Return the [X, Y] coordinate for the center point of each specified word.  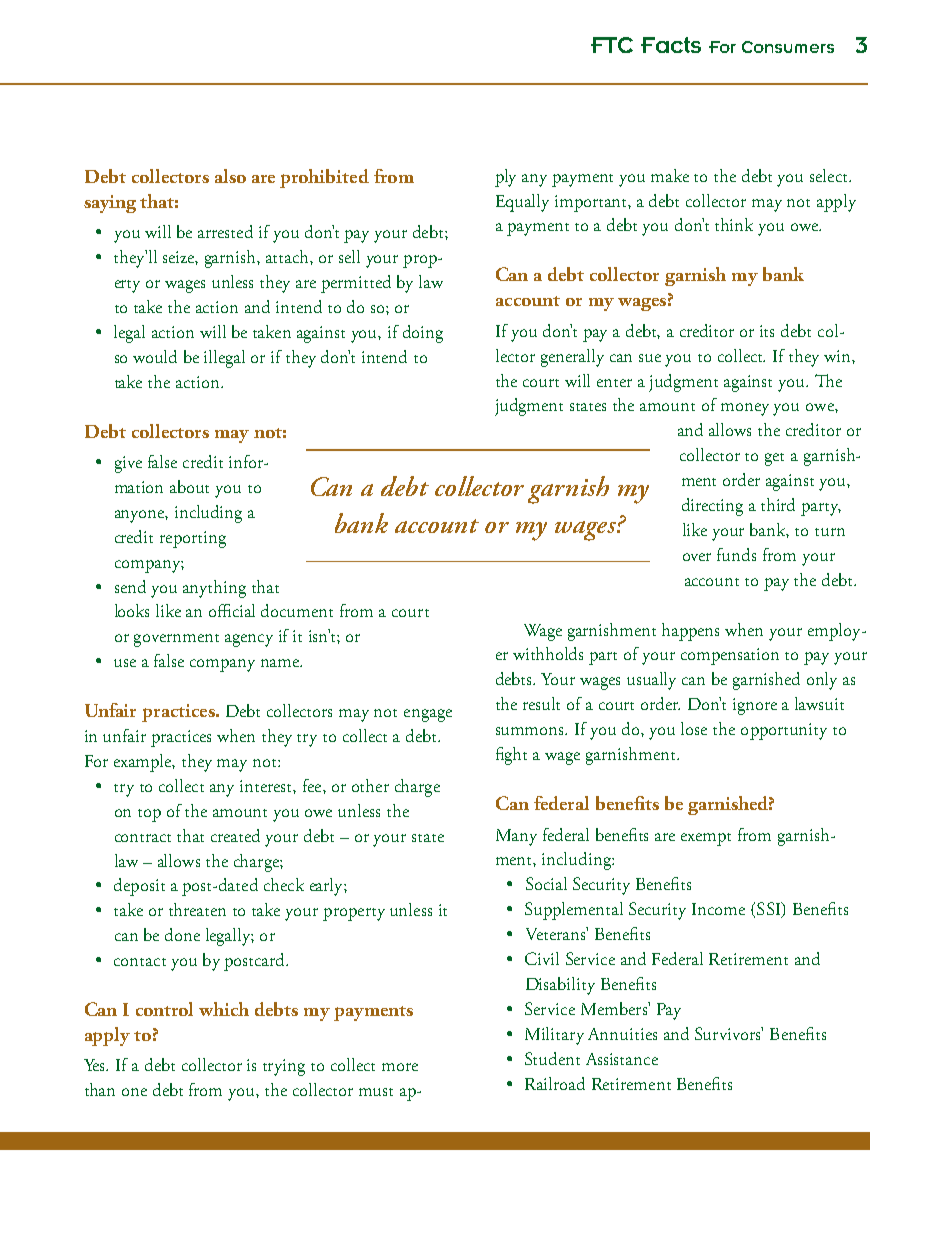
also [230, 176]
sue [650, 358]
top [149, 815]
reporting [193, 539]
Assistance [622, 1059]
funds [736, 554]
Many [516, 837]
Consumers [788, 47]
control [164, 1009]
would [155, 356]
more [400, 1067]
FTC [612, 45]
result [541, 703]
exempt [706, 839]
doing [423, 334]
